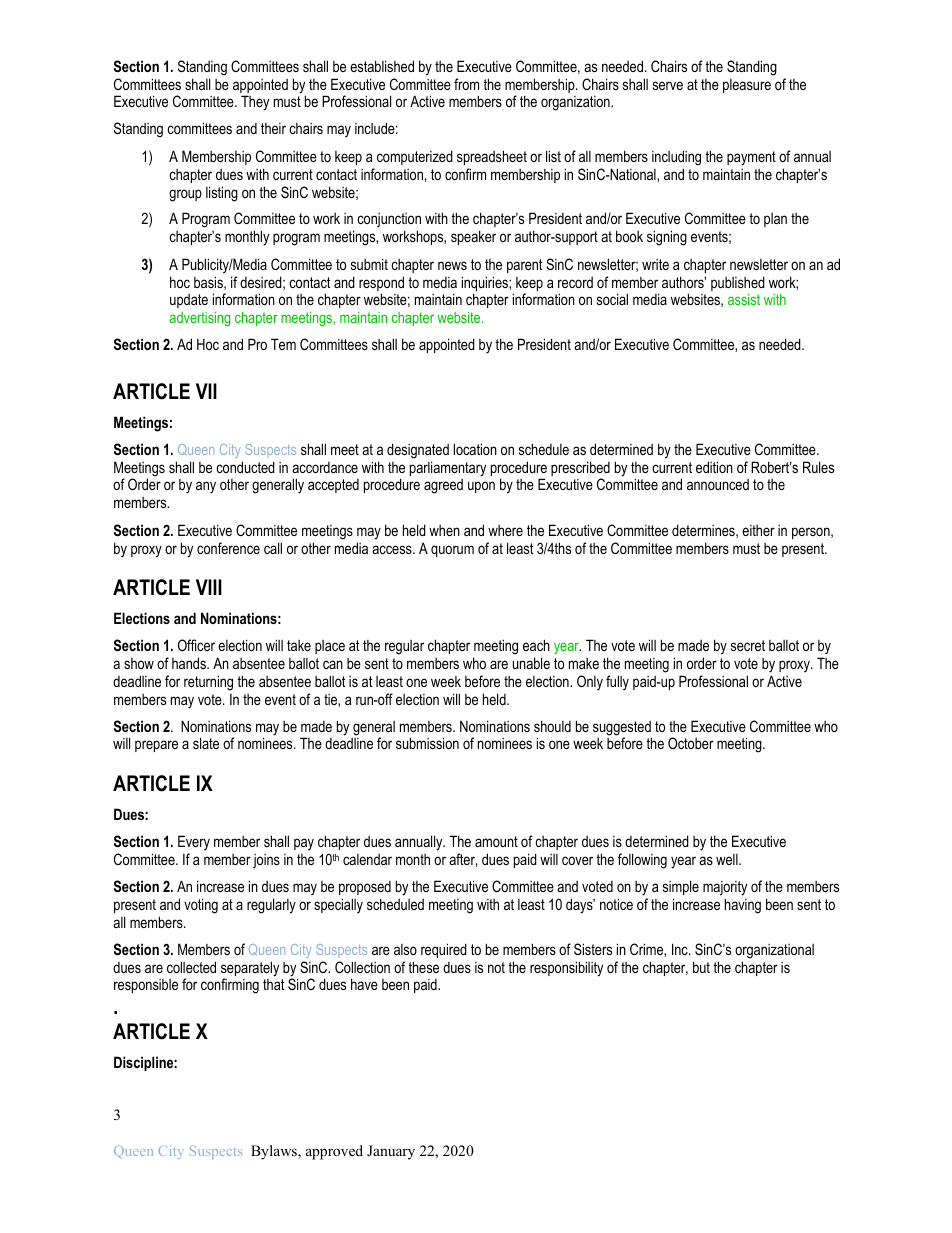 This screenshot has width=952, height=1233. I want to click on but, so click(701, 967).
